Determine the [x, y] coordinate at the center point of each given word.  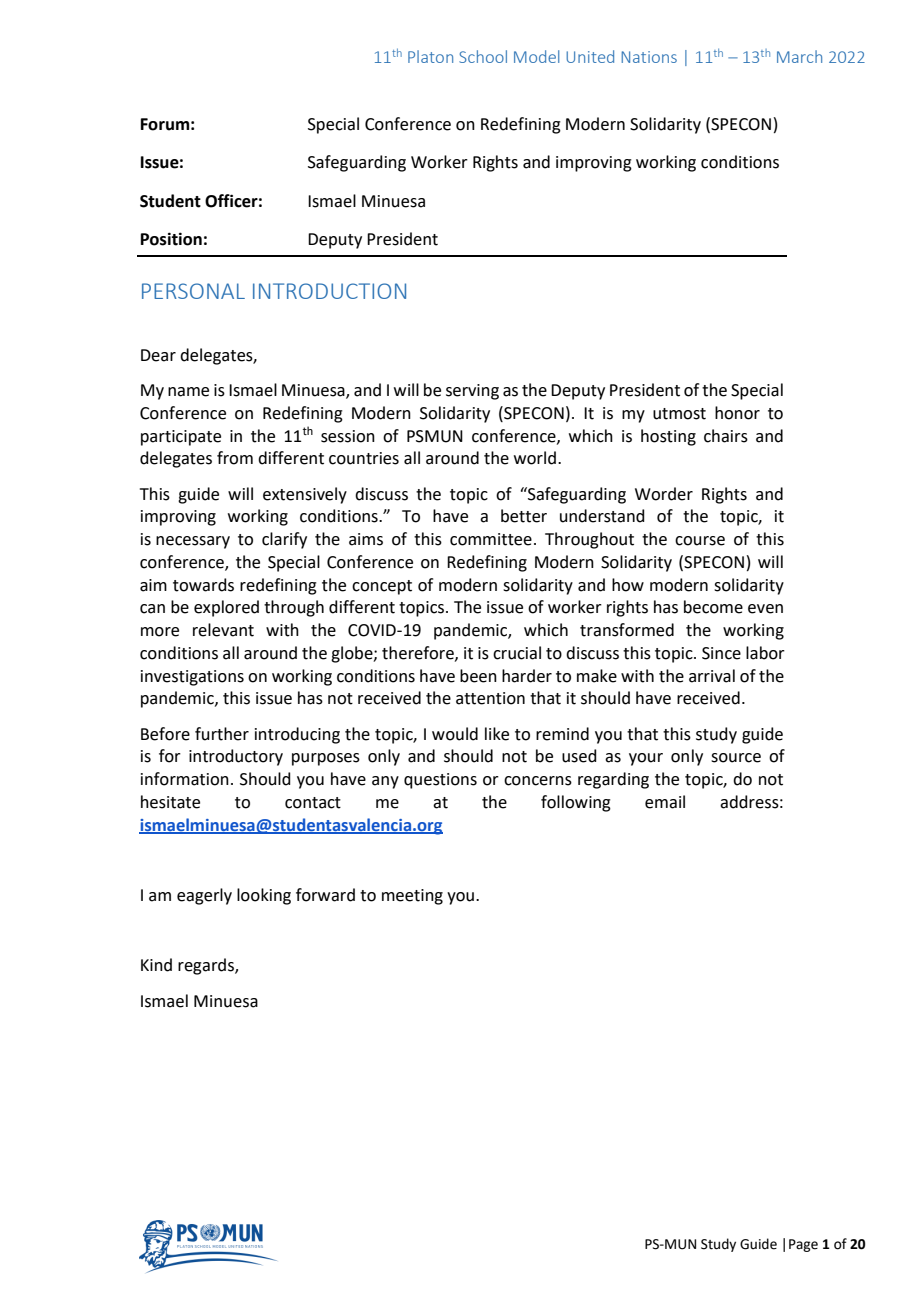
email [665, 802]
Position [171, 239]
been [478, 676]
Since [721, 653]
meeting [412, 897]
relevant [223, 630]
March [799, 56]
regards [207, 966]
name [188, 392]
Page [803, 1245]
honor [737, 413]
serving [472, 392]
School [483, 56]
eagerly [204, 896]
